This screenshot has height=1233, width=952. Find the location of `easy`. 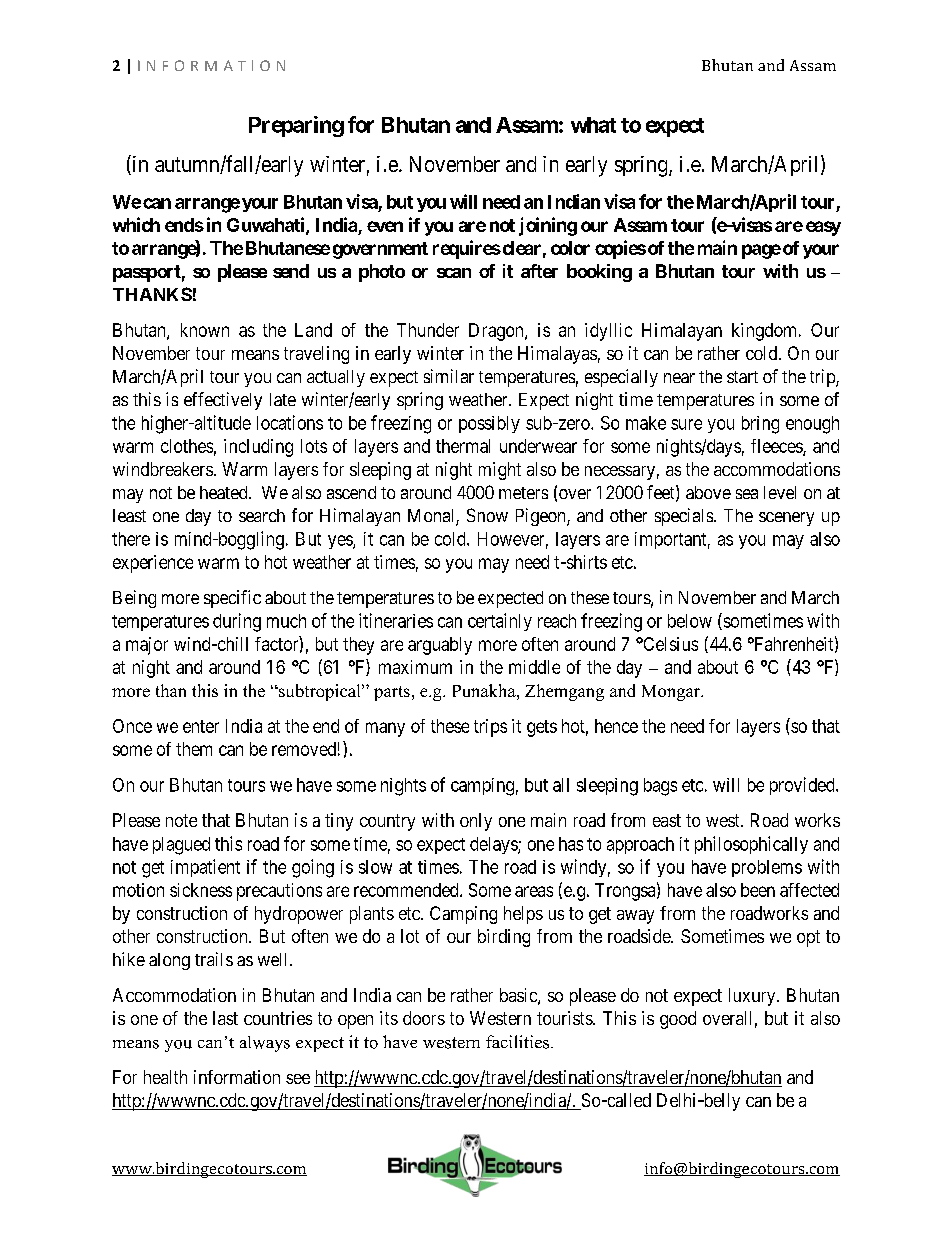

easy is located at coordinates (823, 228).
